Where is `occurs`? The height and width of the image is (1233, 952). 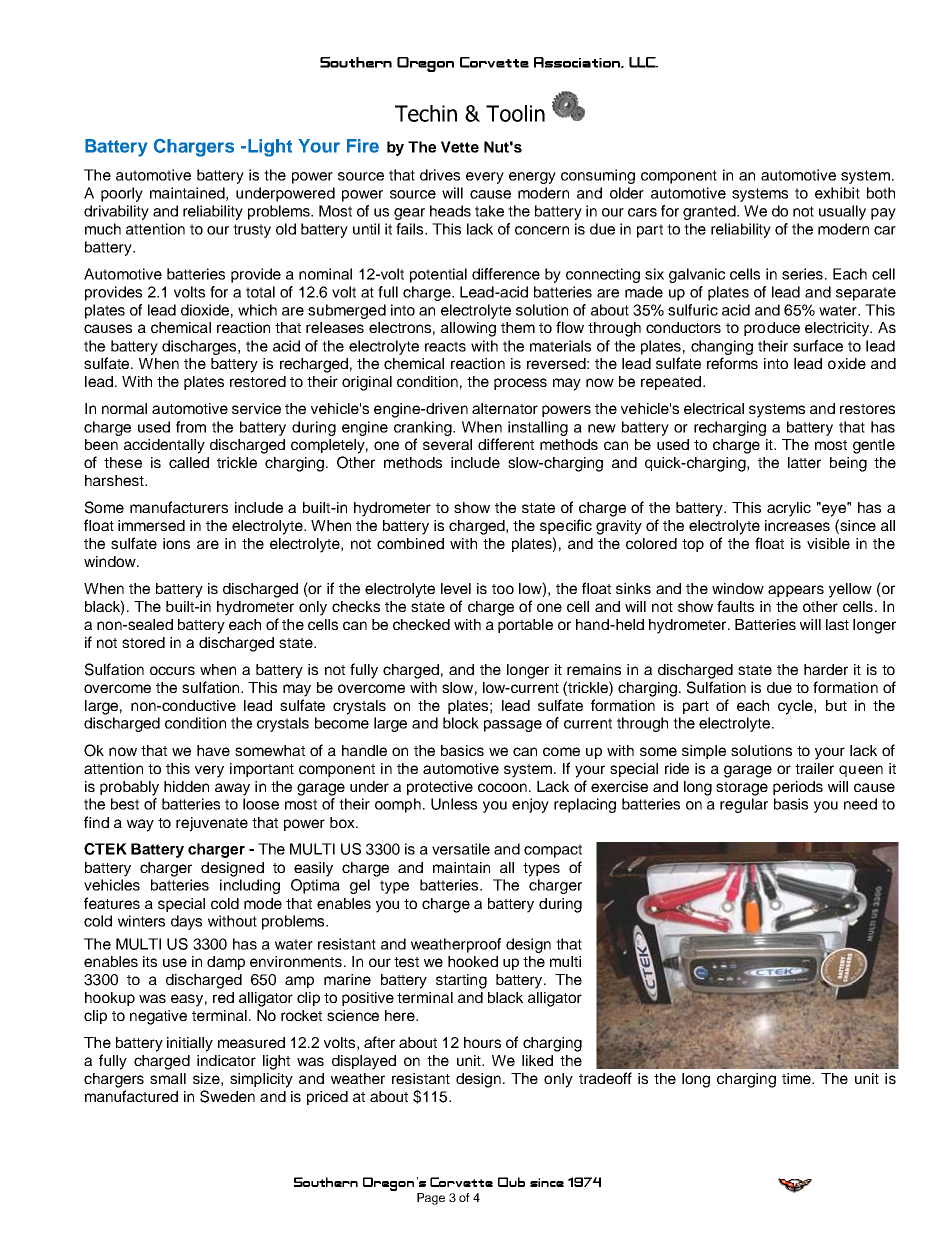 occurs is located at coordinates (172, 670).
